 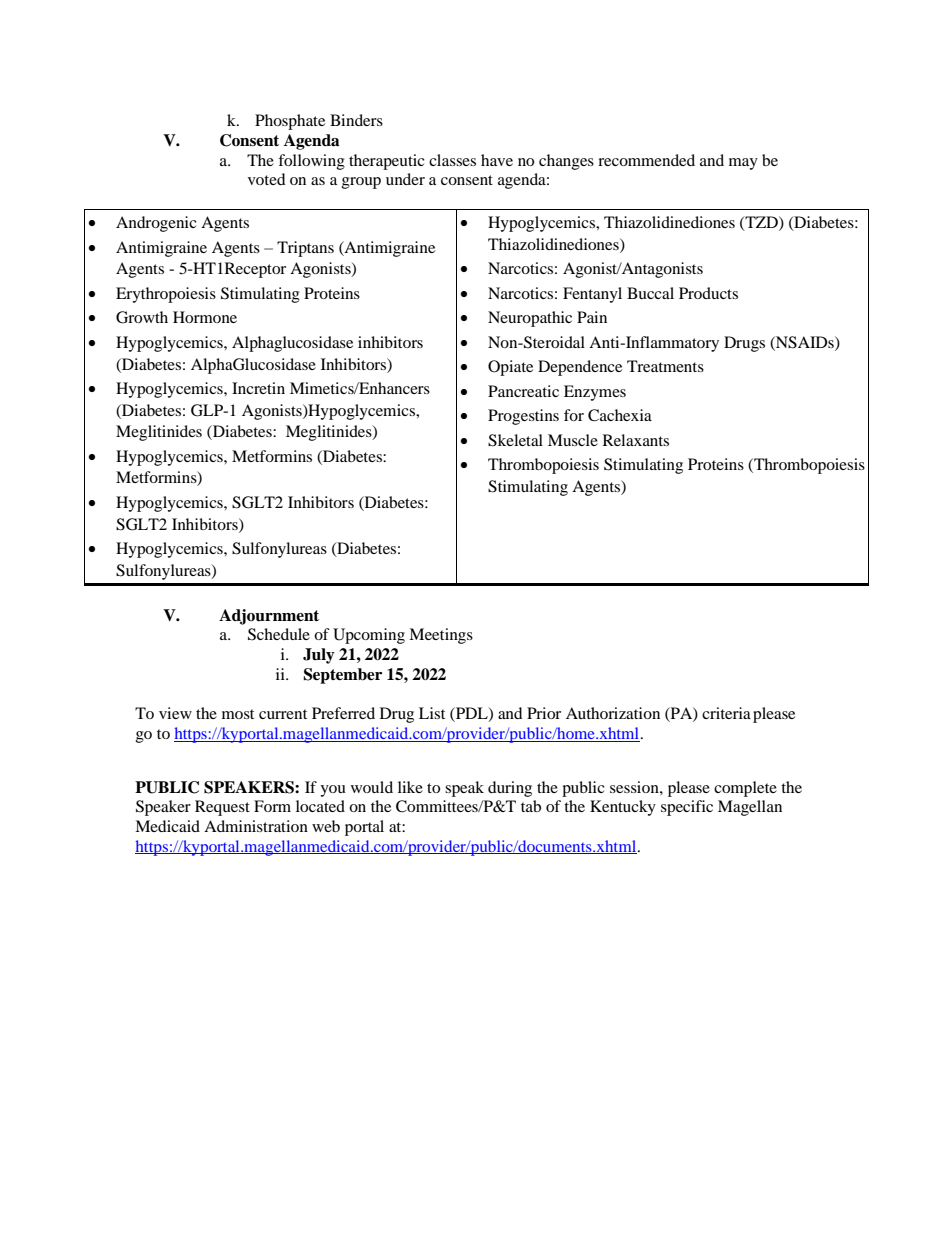 I want to click on recommended, so click(x=646, y=160).
